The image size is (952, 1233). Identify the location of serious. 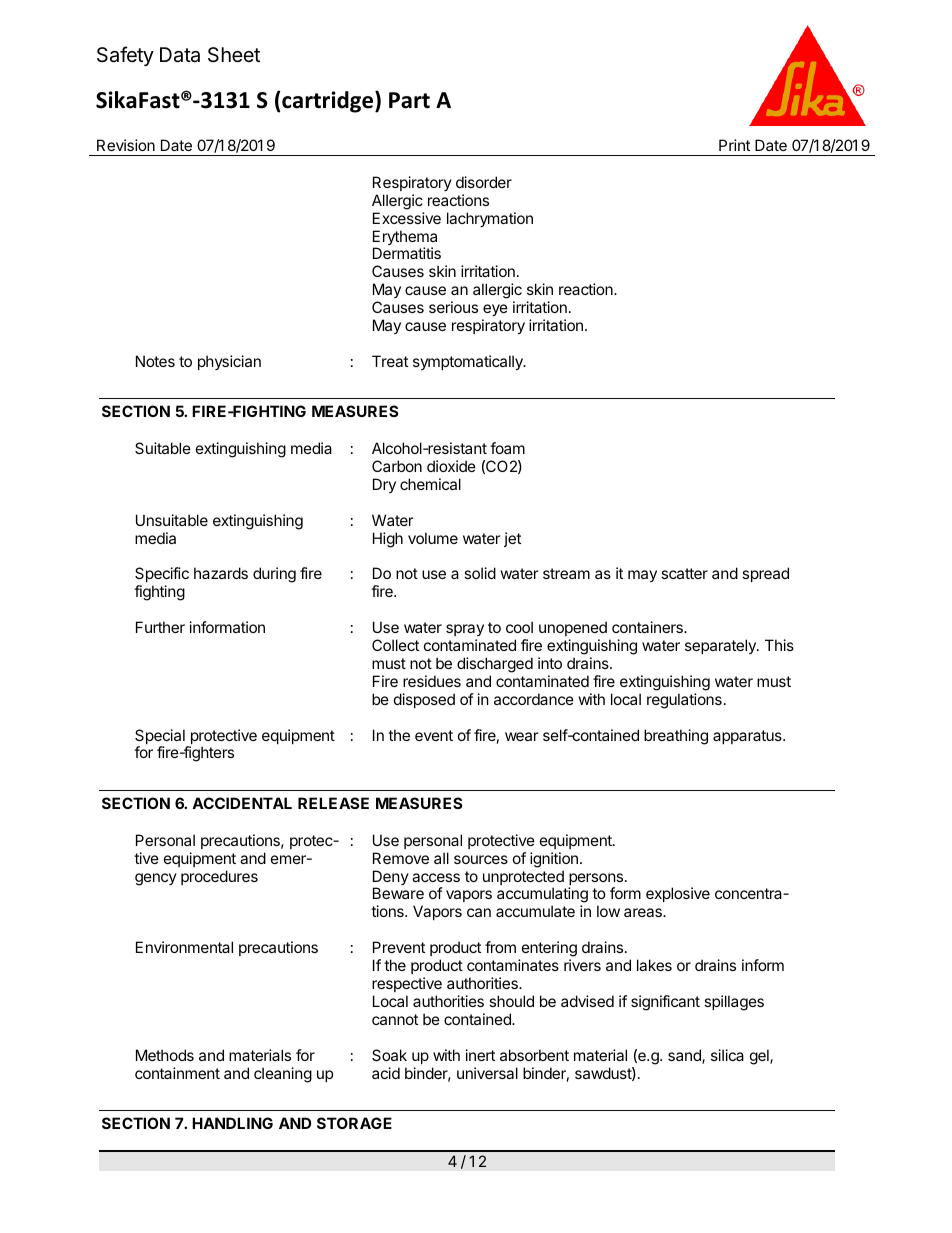
(453, 307).
